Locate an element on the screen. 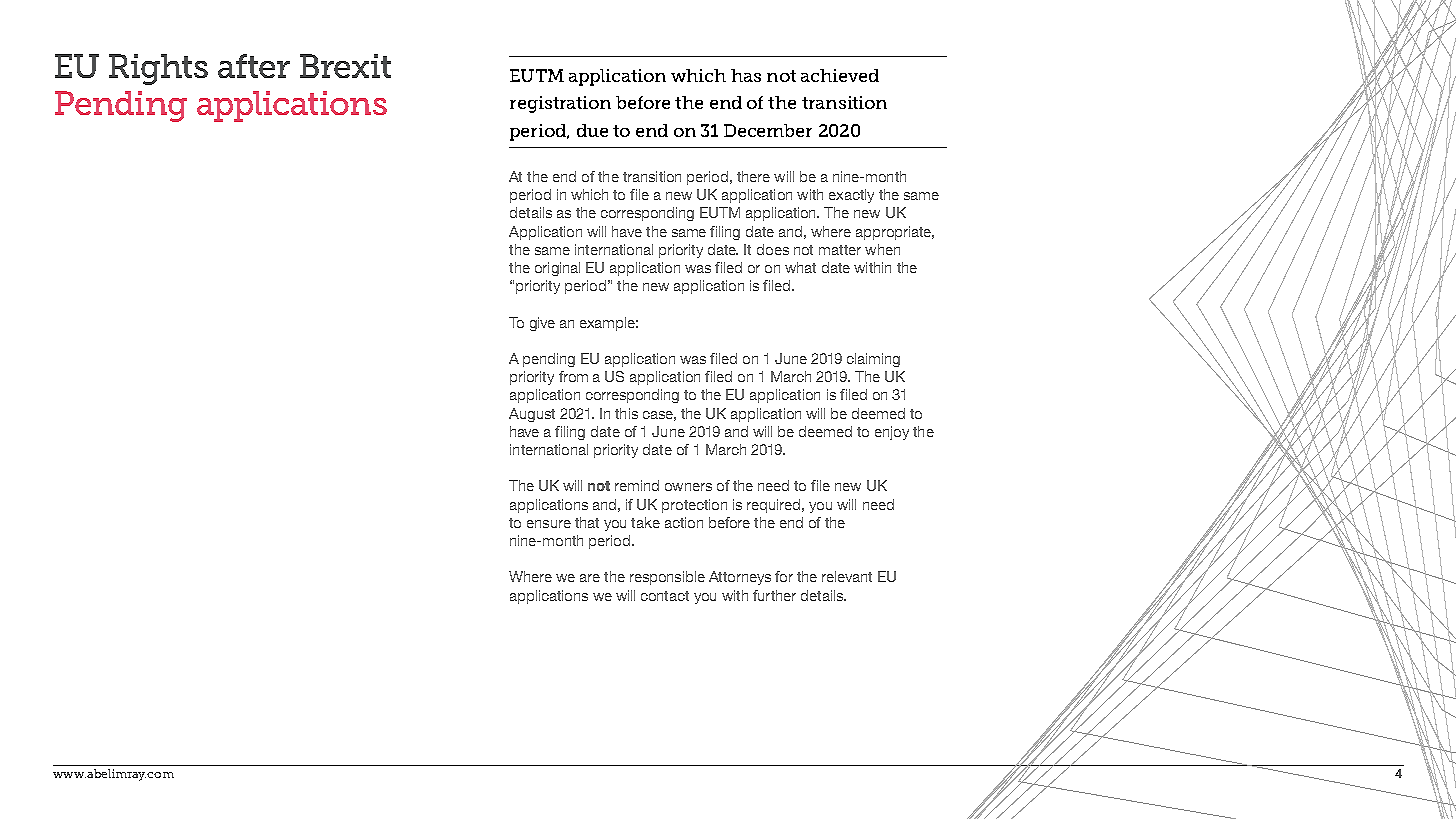 This screenshot has width=1456, height=819. owners is located at coordinates (688, 487).
